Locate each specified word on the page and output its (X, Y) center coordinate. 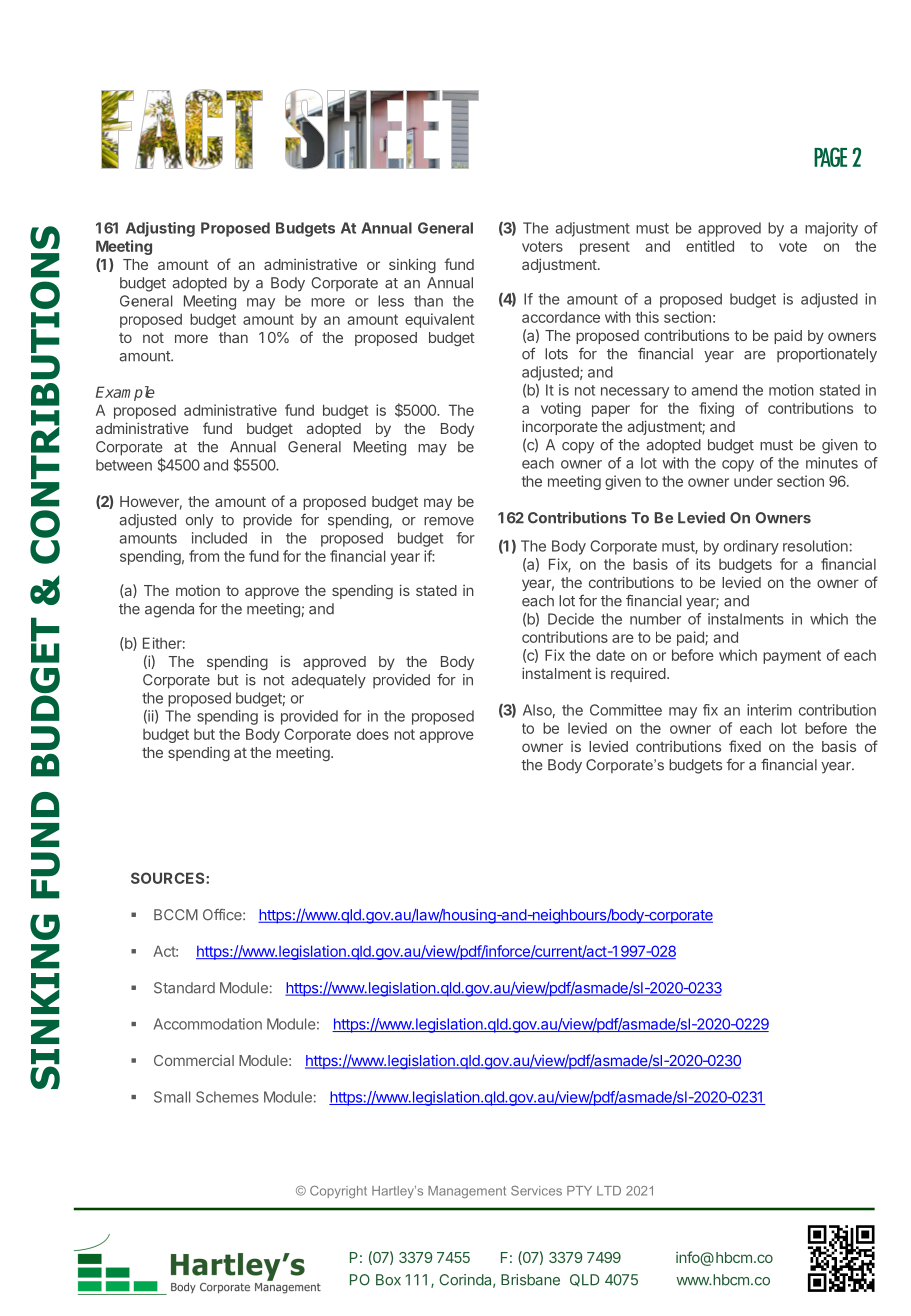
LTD (609, 1191)
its (703, 564)
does (373, 734)
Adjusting (160, 229)
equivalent (439, 320)
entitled (710, 246)
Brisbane (530, 1280)
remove (449, 521)
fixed (745, 746)
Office (223, 915)
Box (388, 1280)
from (204, 556)
